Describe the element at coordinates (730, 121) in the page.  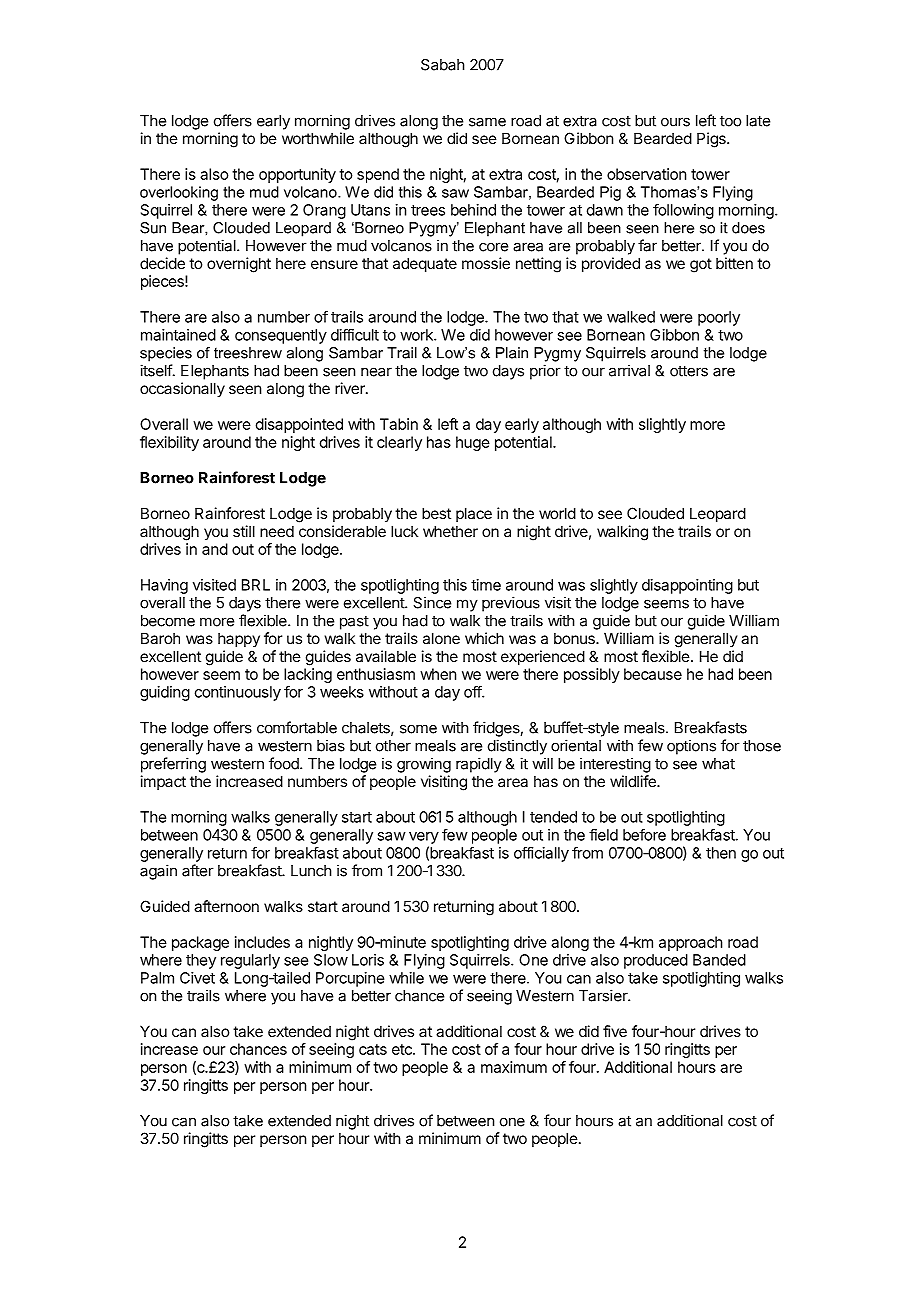
I see `too` at that location.
